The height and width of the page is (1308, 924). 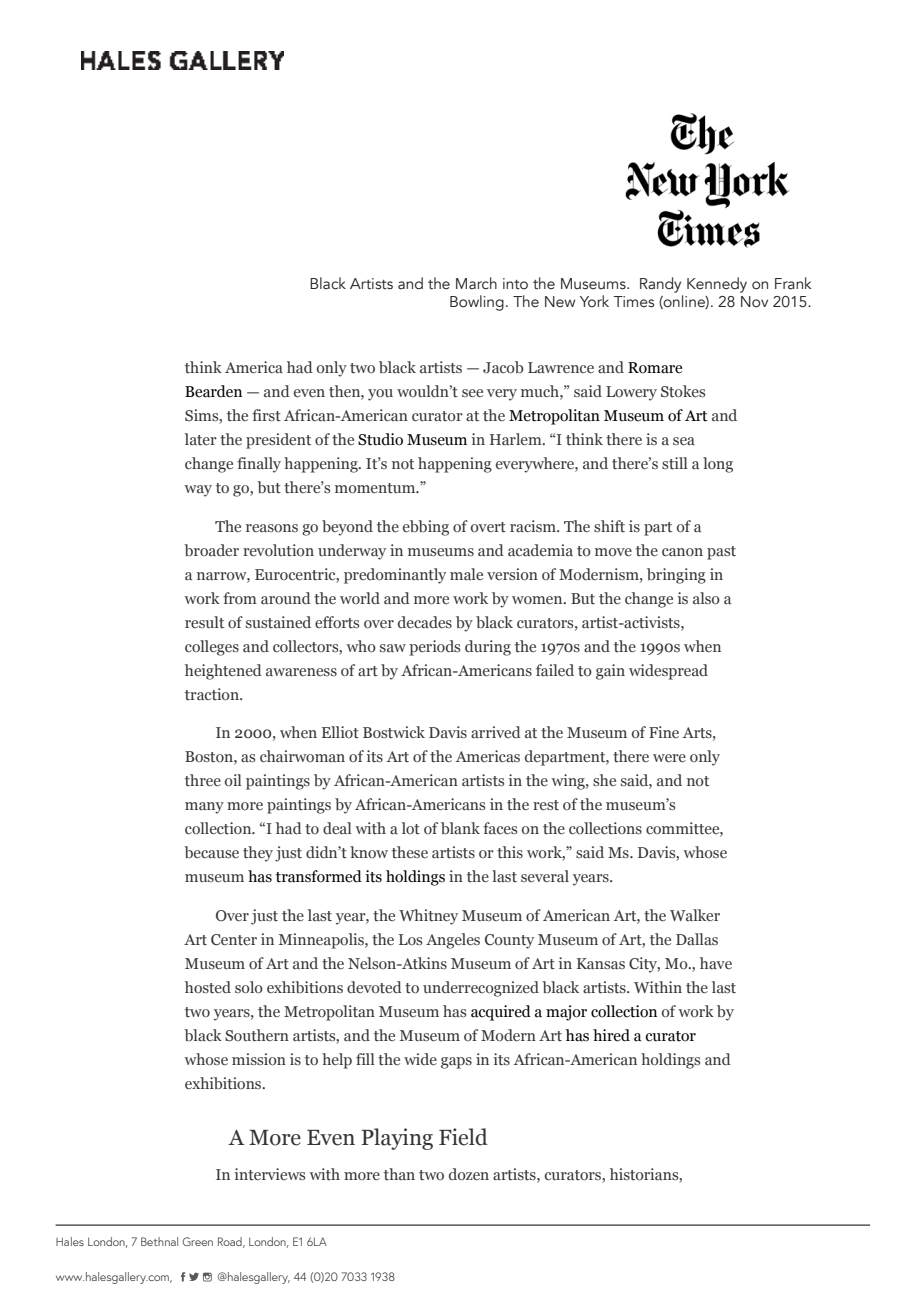 I want to click on chairwoman, so click(x=302, y=756).
